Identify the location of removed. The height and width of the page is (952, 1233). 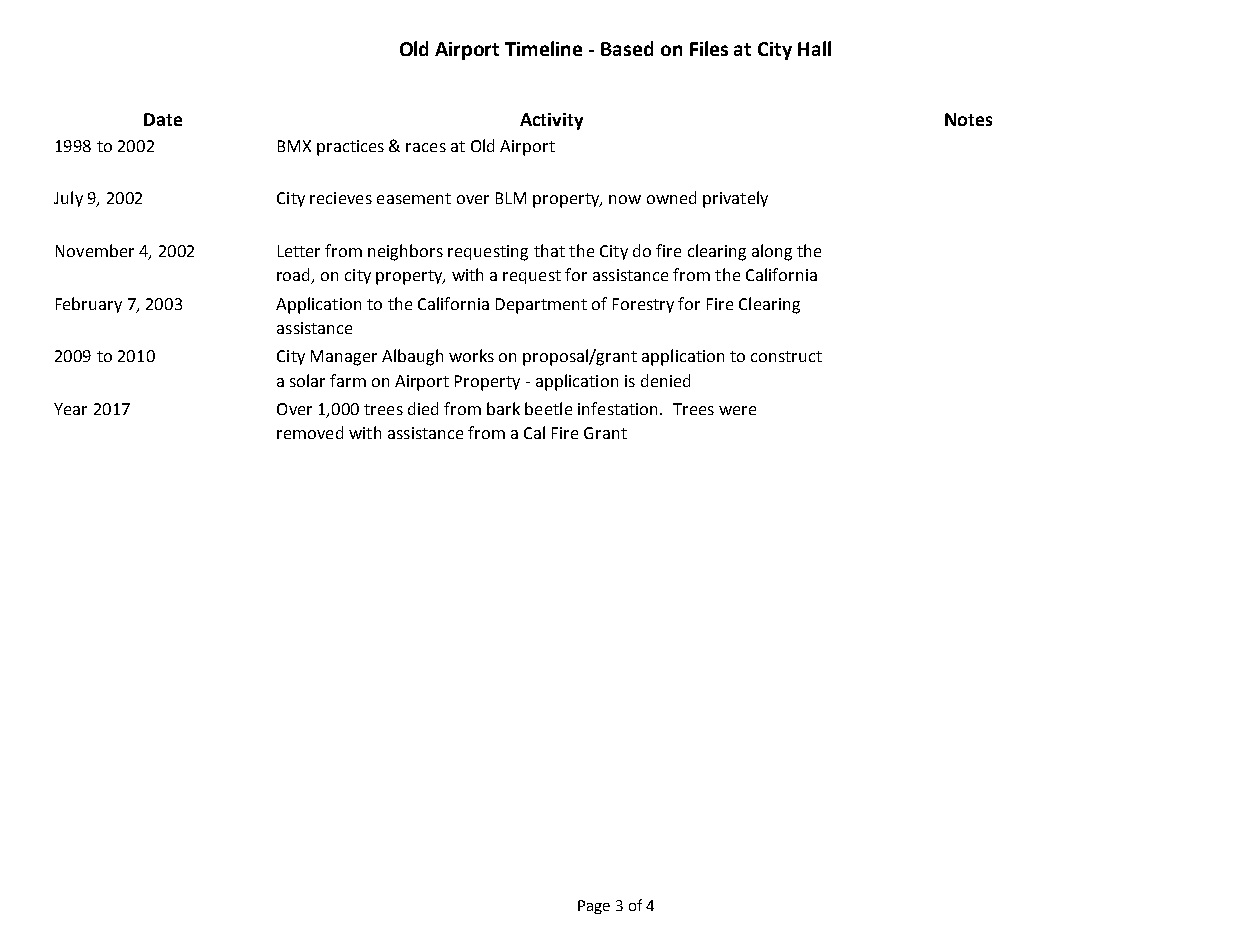
(310, 432).
